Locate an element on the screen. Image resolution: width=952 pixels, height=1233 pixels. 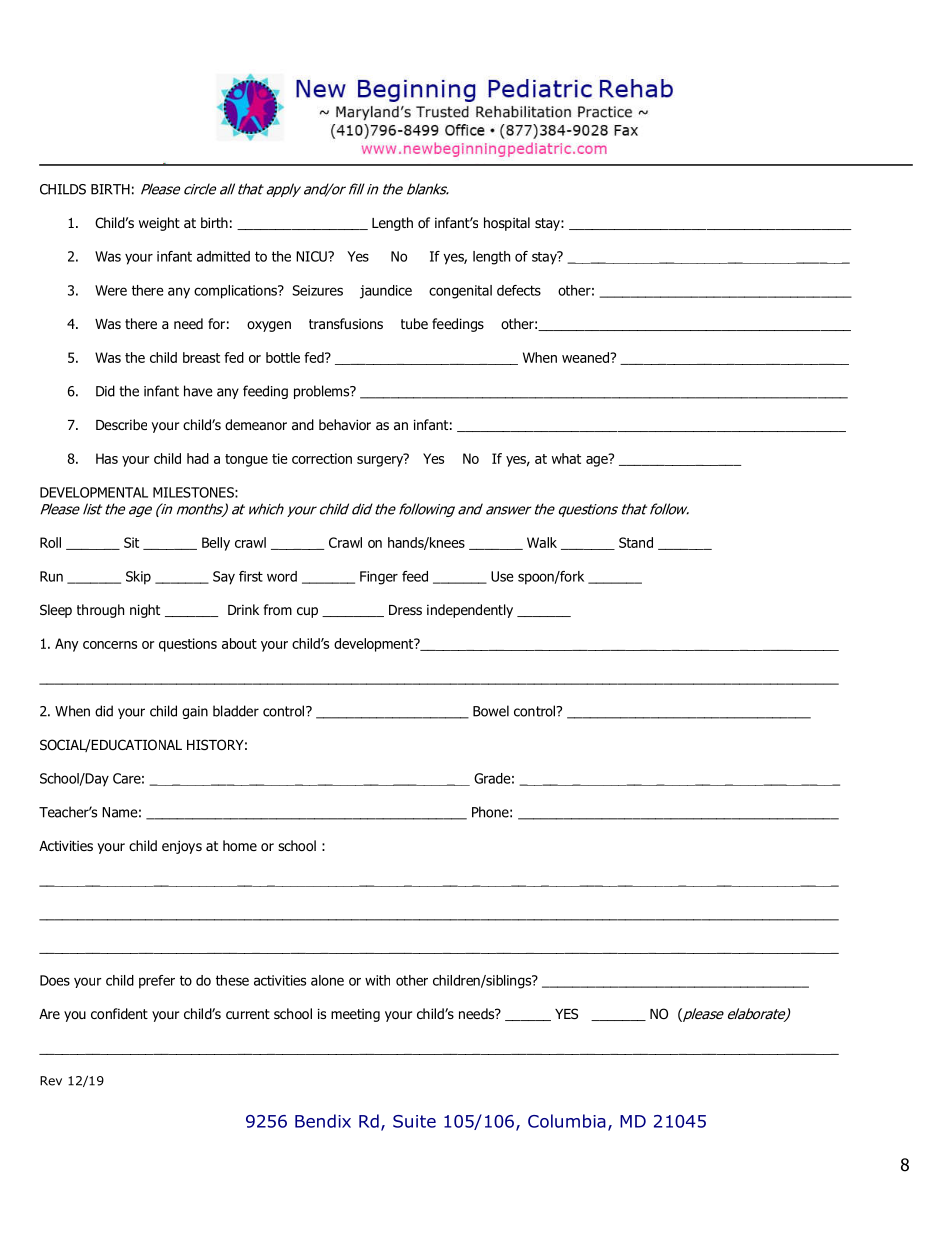
what is located at coordinates (566, 458).
